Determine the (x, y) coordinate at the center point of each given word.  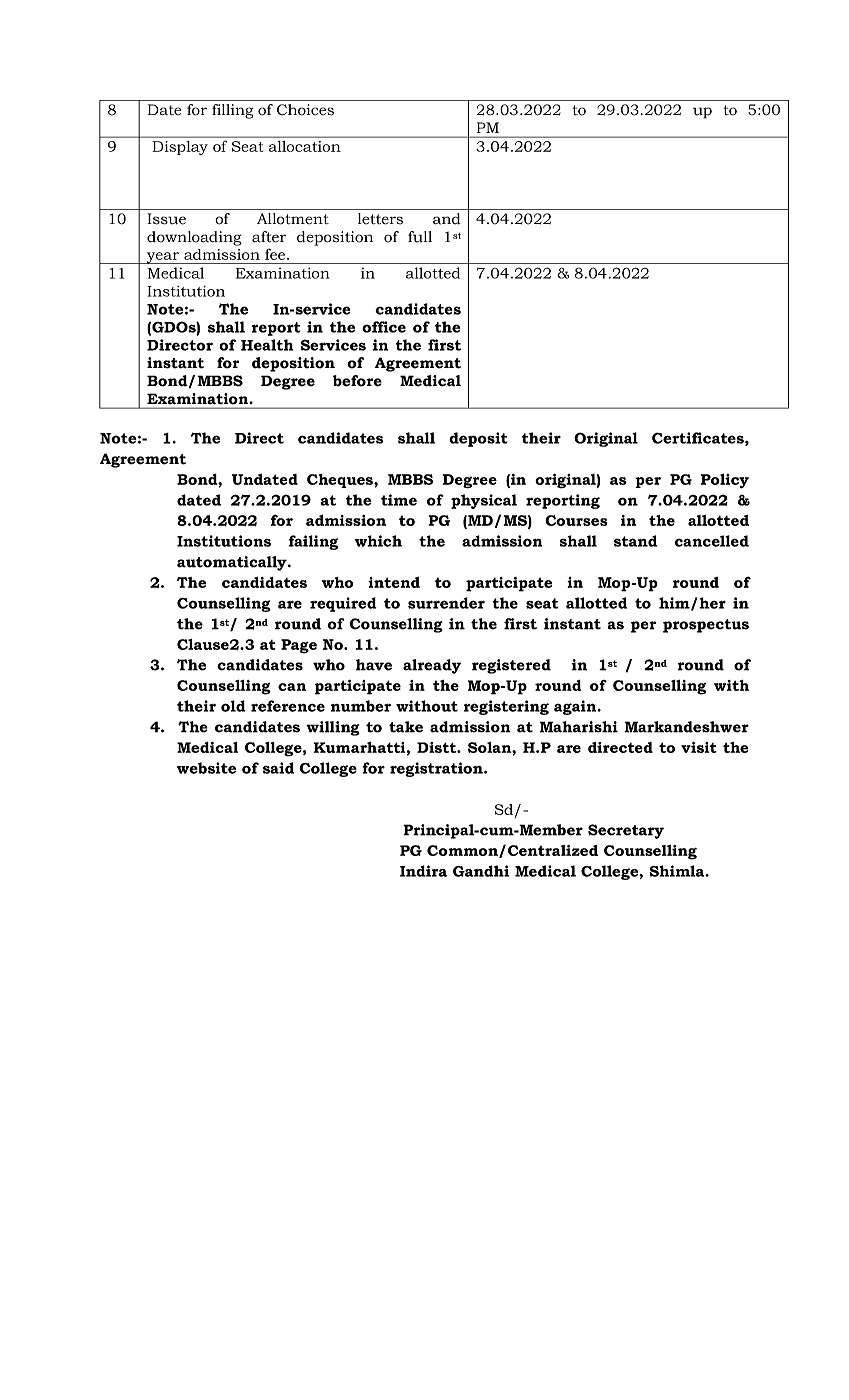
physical (484, 501)
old (233, 706)
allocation (305, 146)
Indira (423, 871)
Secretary (626, 831)
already (432, 666)
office (384, 327)
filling (232, 111)
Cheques (341, 481)
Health (267, 345)
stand (636, 541)
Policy (725, 481)
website (206, 768)
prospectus (706, 626)
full (420, 237)
